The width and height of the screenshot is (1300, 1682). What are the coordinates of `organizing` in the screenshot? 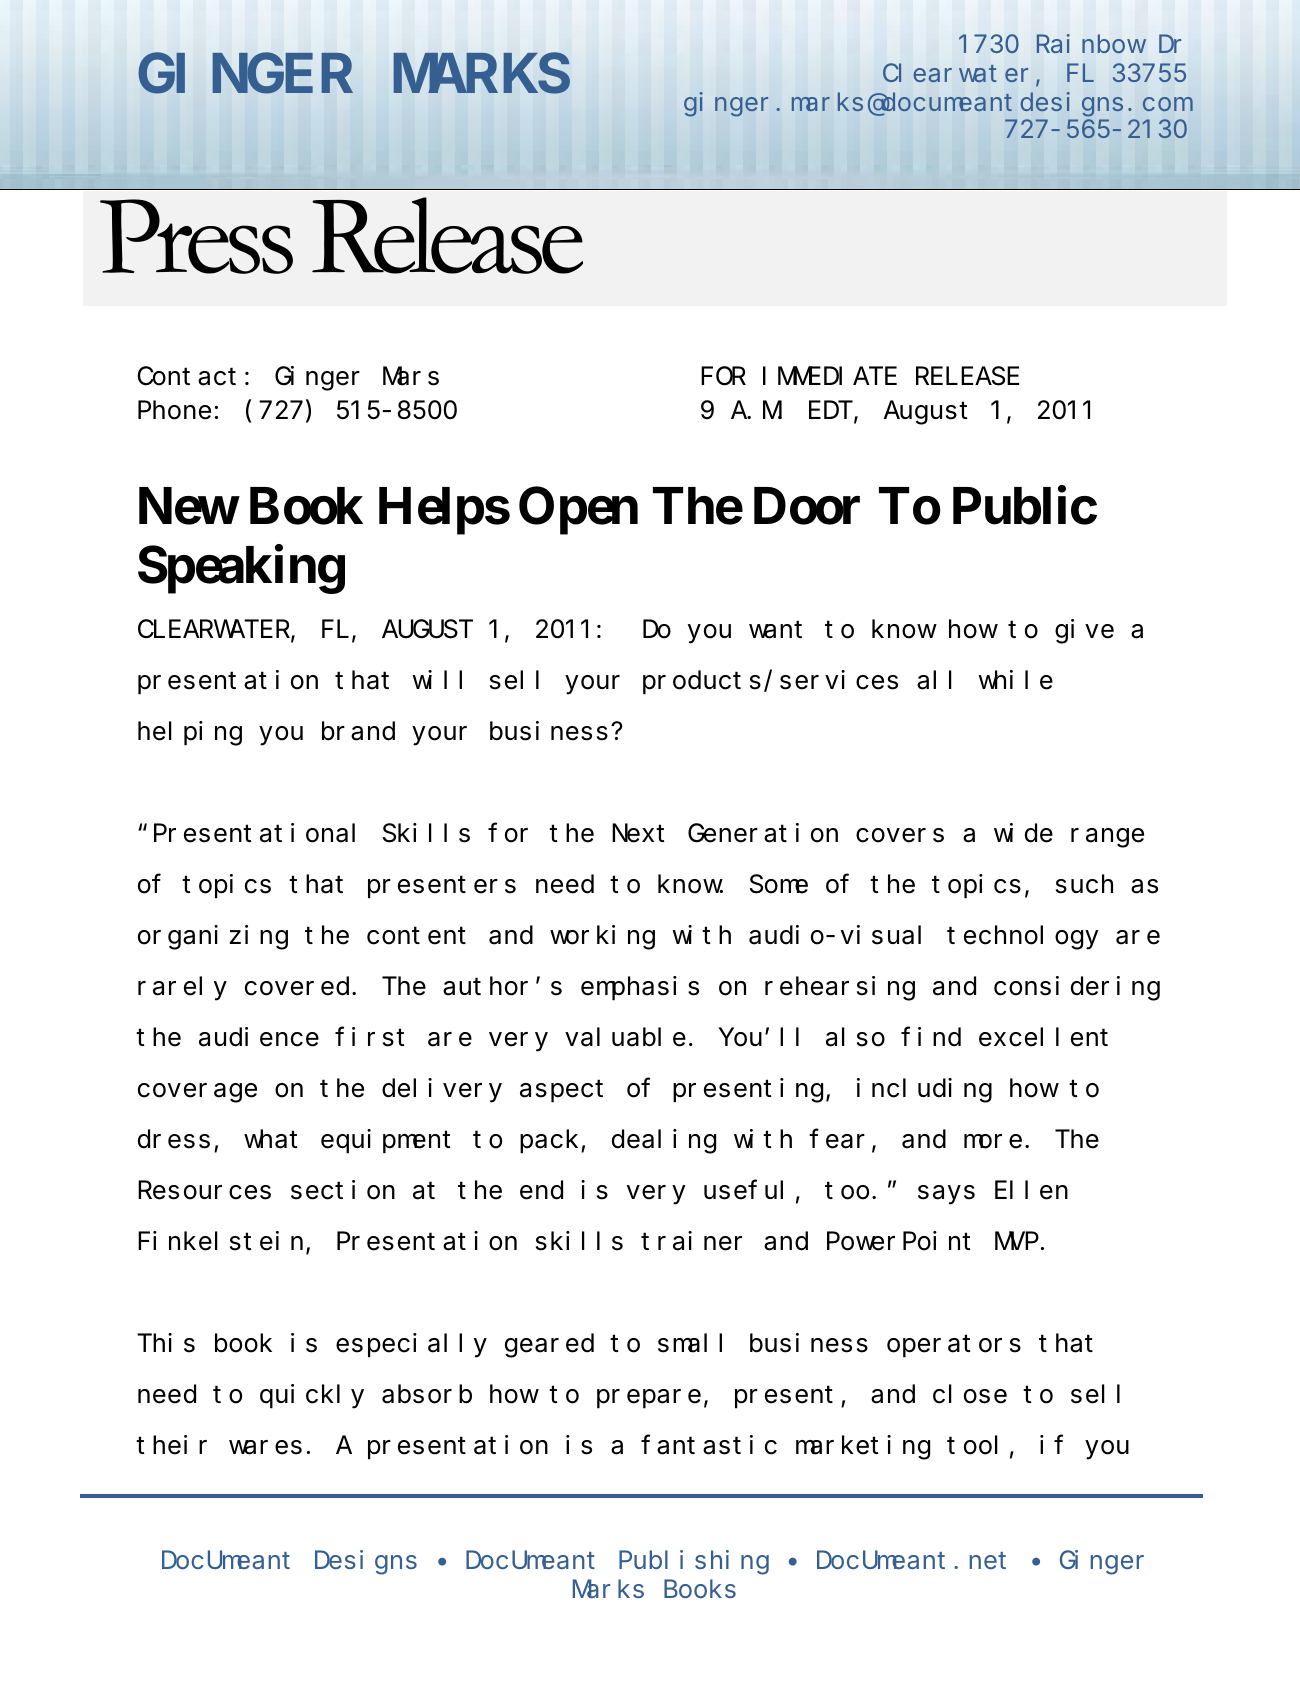 It's located at (213, 937).
